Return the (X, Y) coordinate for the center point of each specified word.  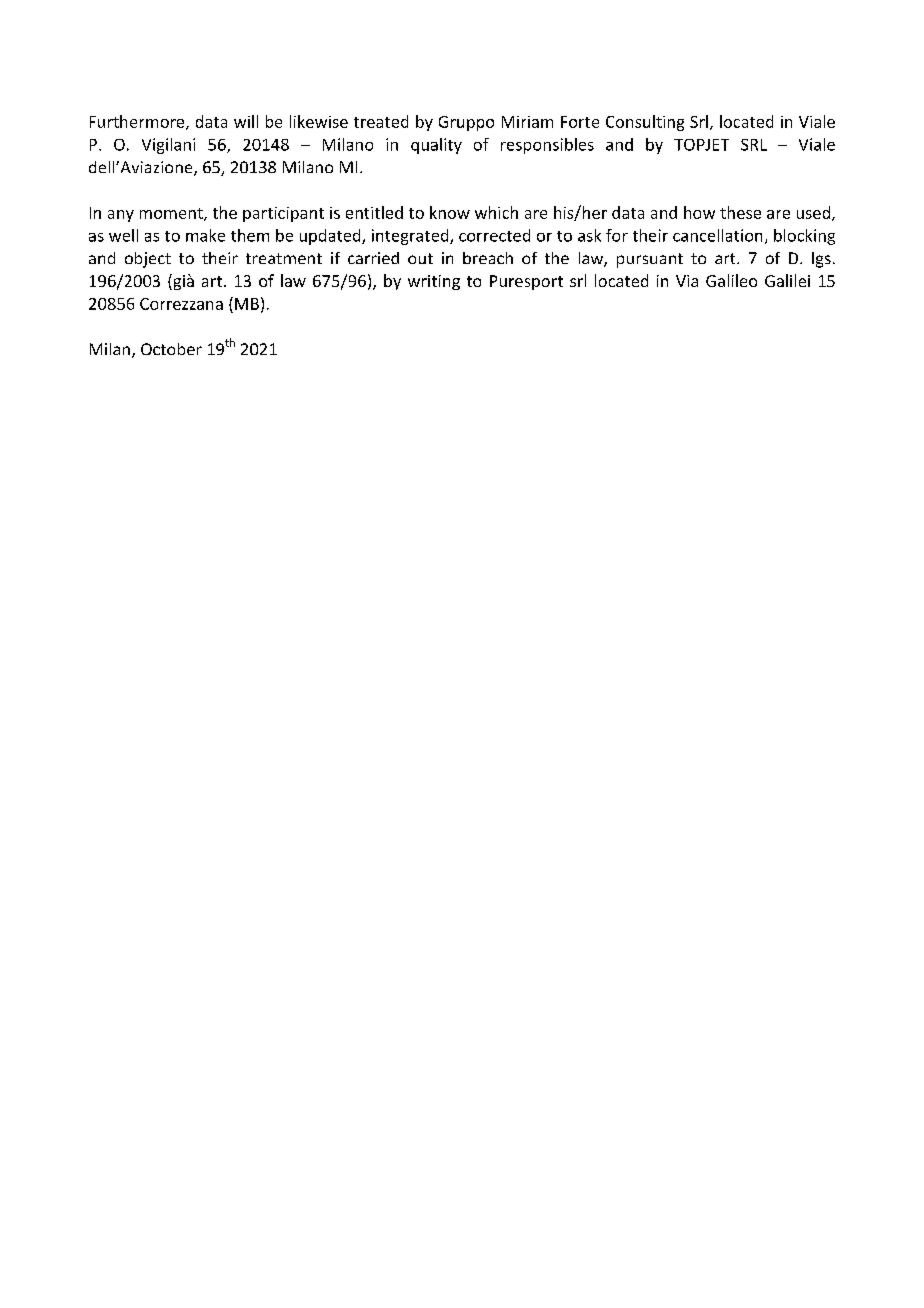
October (171, 349)
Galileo (731, 280)
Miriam (527, 122)
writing (434, 282)
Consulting (645, 123)
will (246, 121)
